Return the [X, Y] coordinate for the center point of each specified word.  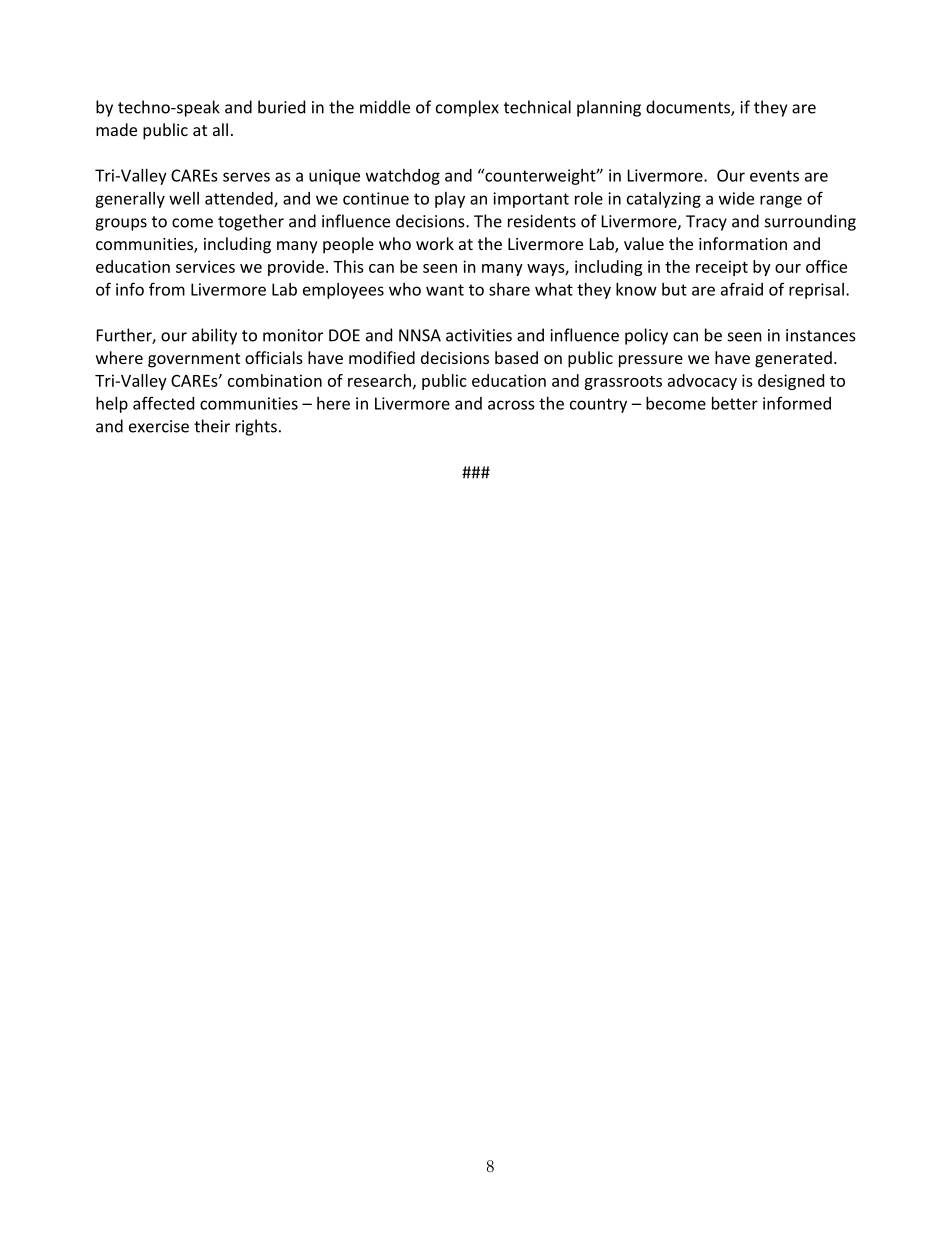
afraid [742, 289]
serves [246, 177]
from [167, 289]
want [445, 290]
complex [467, 108]
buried [281, 107]
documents [689, 108]
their [212, 426]
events [774, 176]
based [516, 357]
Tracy [706, 223]
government [194, 360]
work [435, 243]
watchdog [403, 177]
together [251, 222]
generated [793, 359]
